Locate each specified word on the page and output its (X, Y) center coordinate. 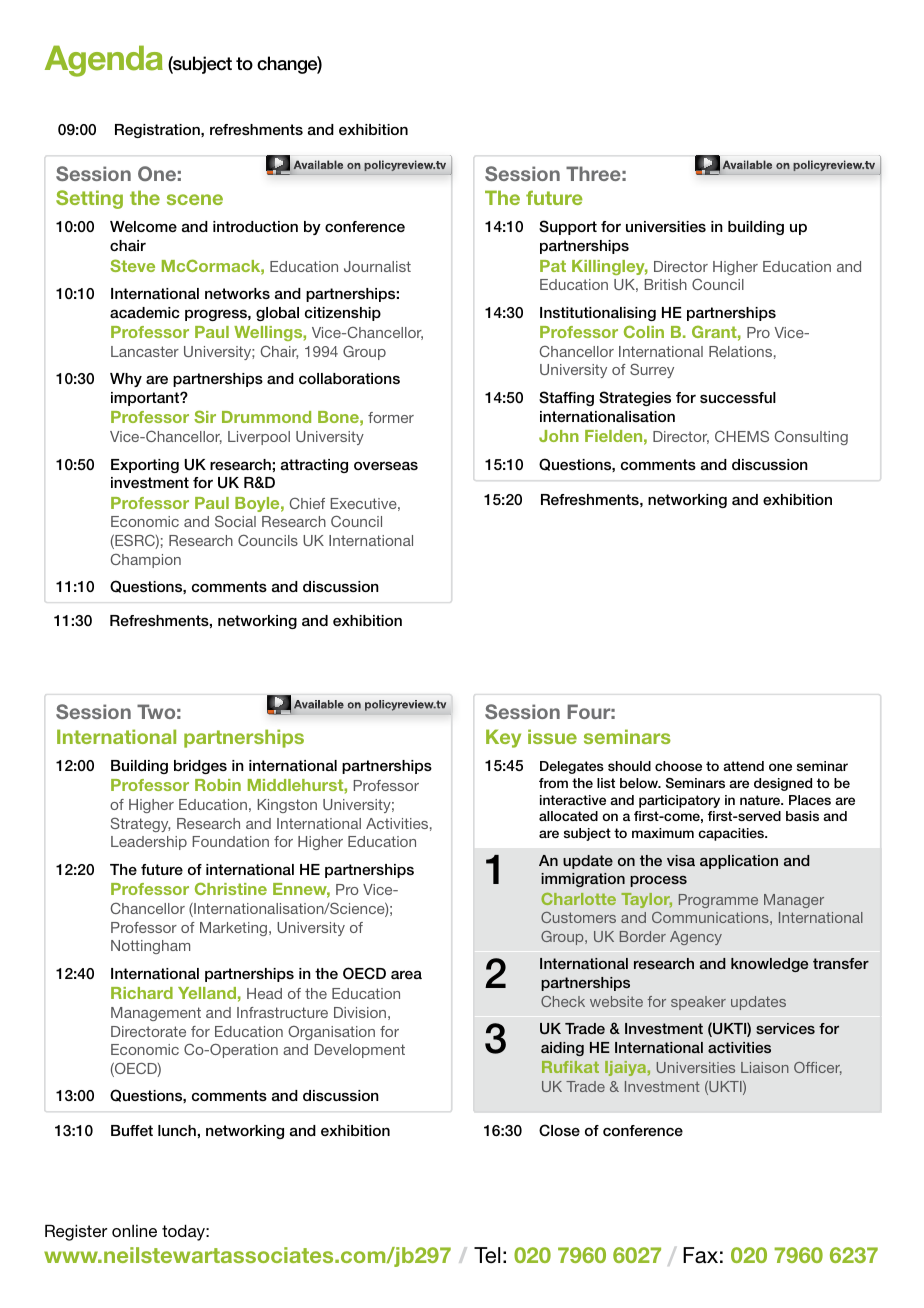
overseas (386, 465)
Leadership (149, 843)
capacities (732, 834)
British (666, 284)
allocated (568, 816)
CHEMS (742, 436)
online (134, 1231)
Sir (205, 416)
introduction (255, 226)
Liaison (765, 1067)
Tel (487, 1255)
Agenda (104, 61)
